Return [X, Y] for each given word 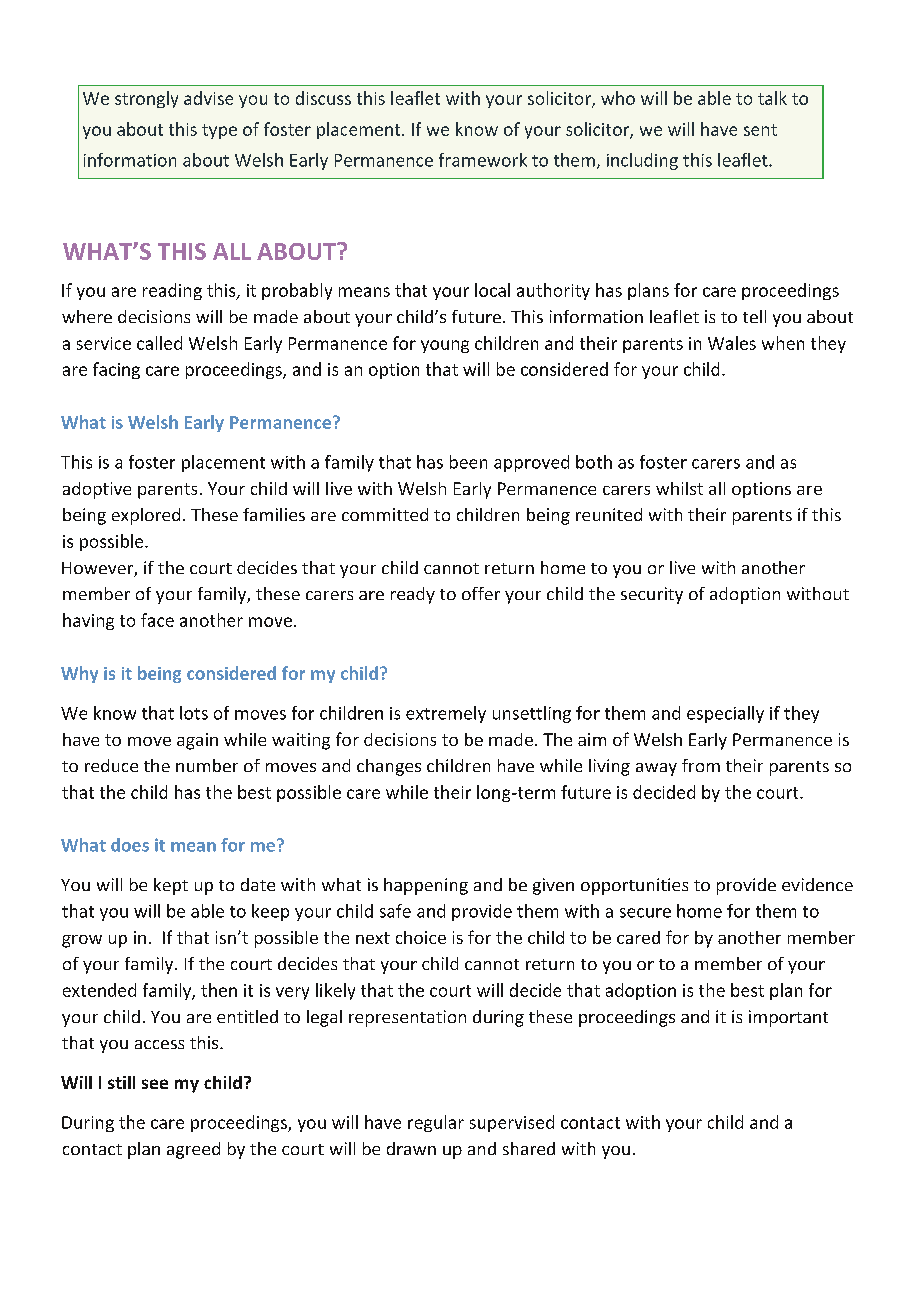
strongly [146, 99]
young [445, 346]
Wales [732, 343]
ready [413, 595]
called [159, 343]
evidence [817, 884]
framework [483, 160]
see [155, 1084]
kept [171, 886]
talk [772, 98]
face [157, 620]
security [652, 595]
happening [426, 886]
